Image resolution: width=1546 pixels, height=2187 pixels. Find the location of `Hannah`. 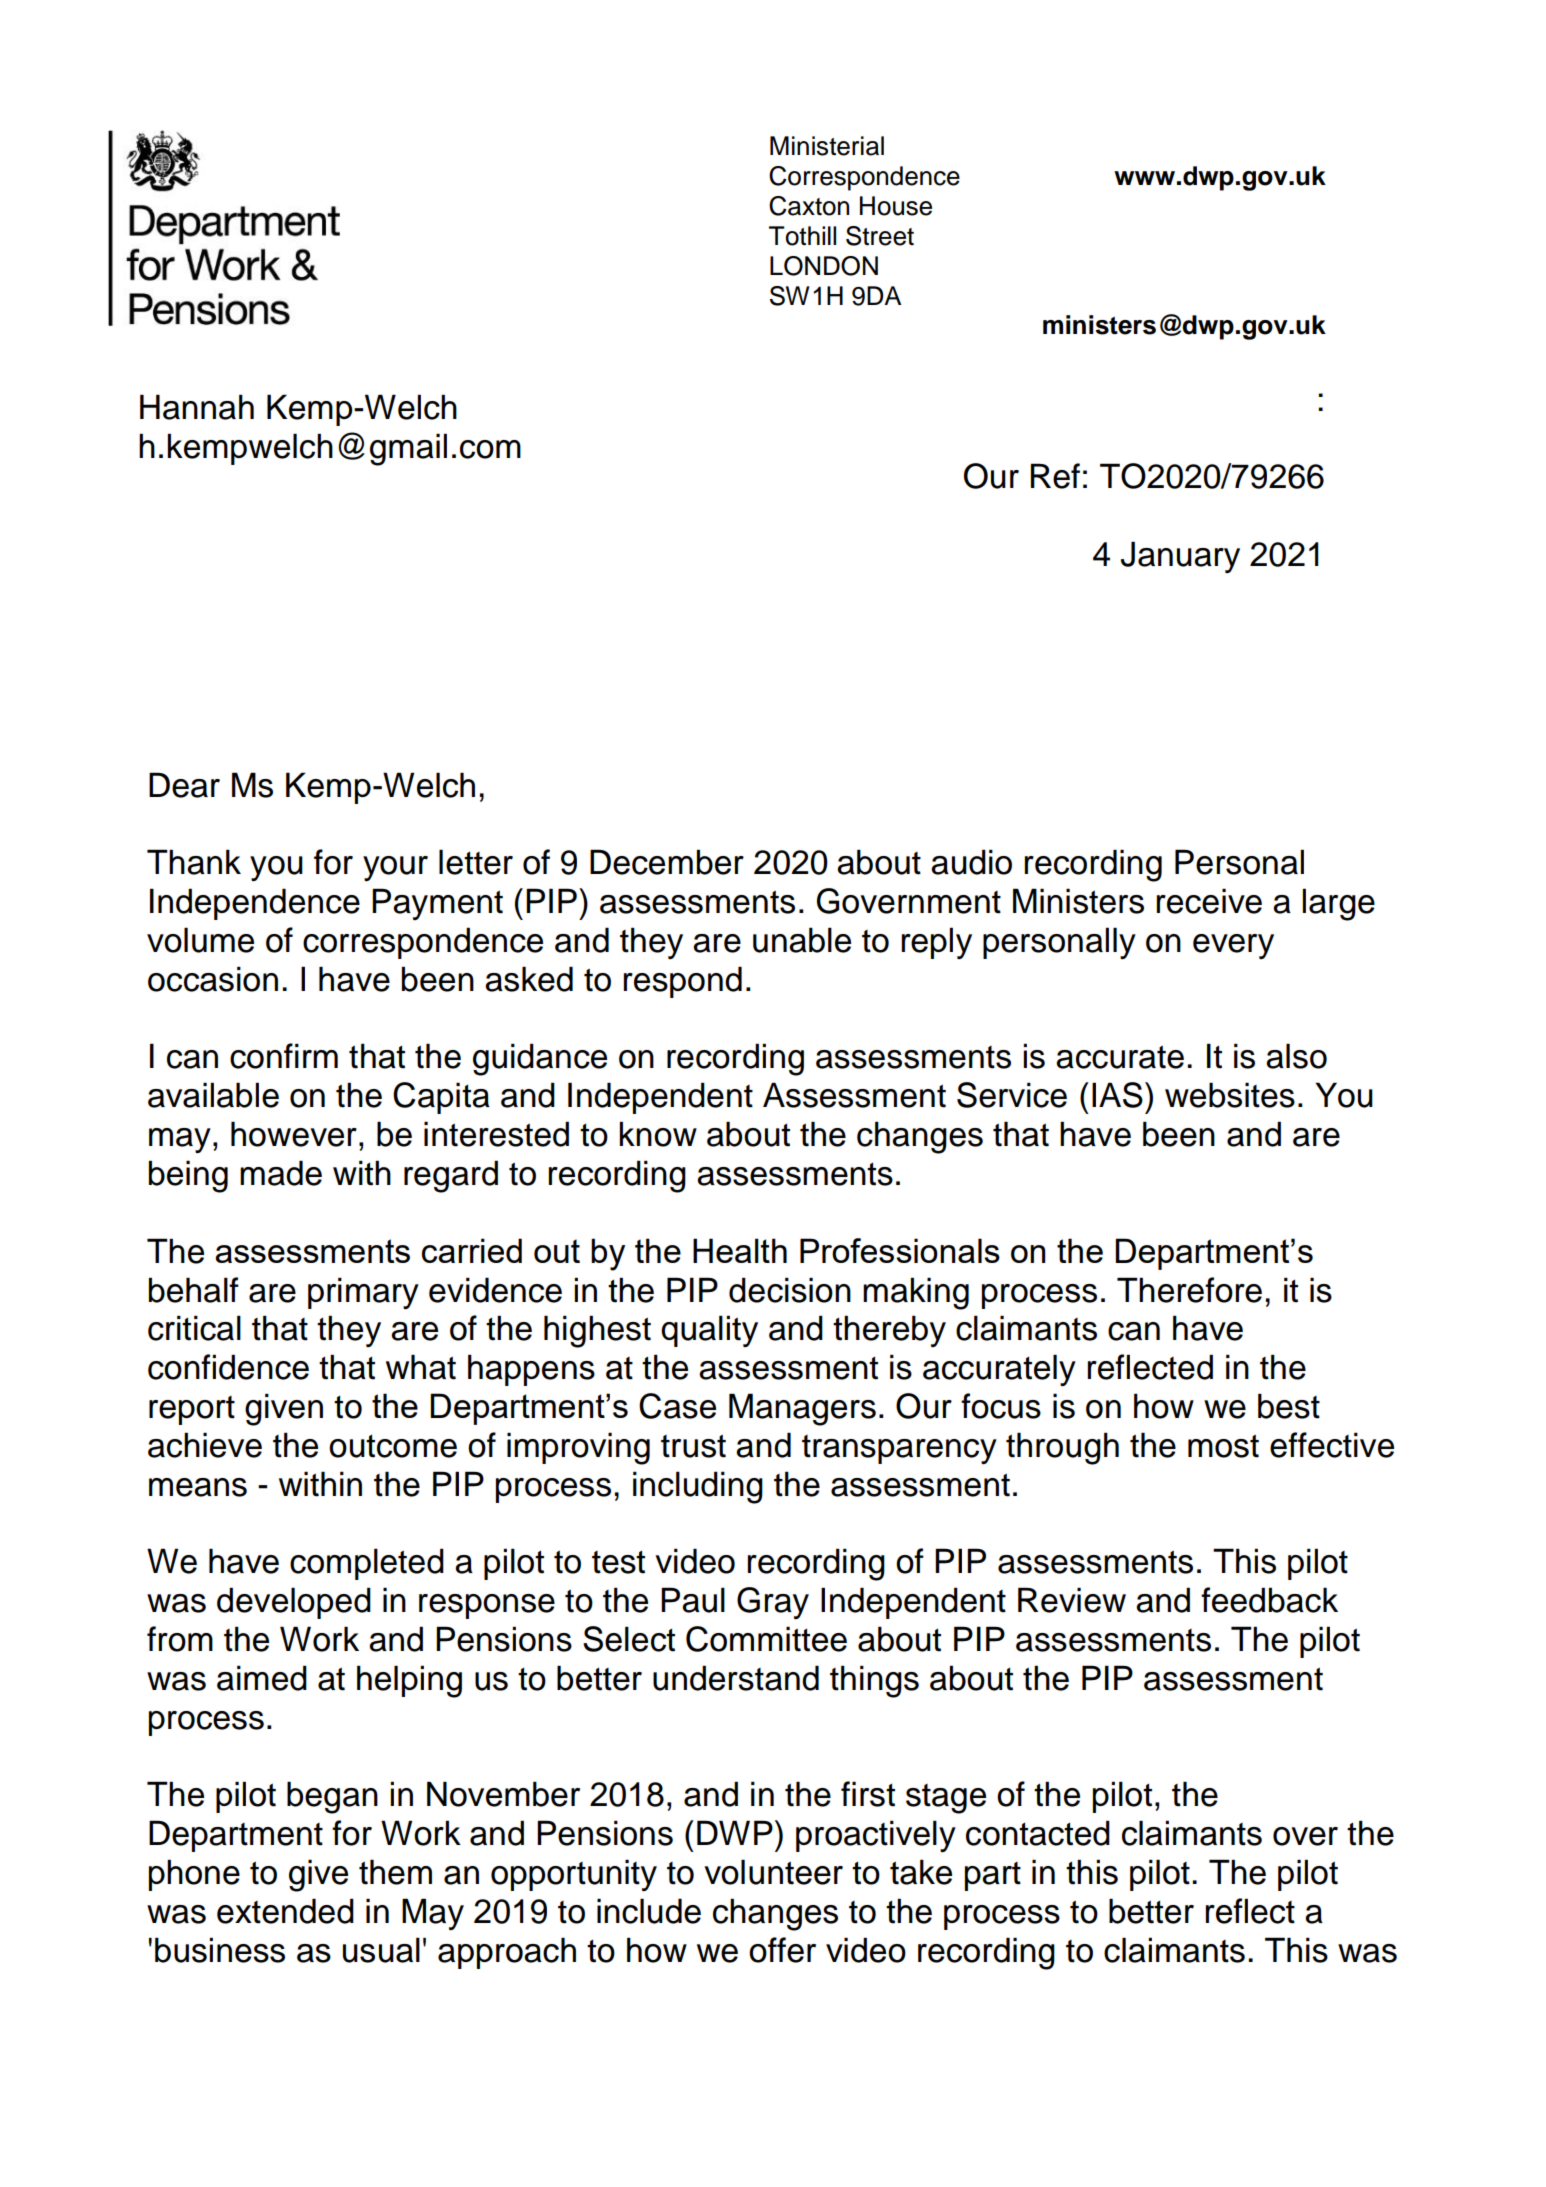

Hannah is located at coordinates (197, 407).
